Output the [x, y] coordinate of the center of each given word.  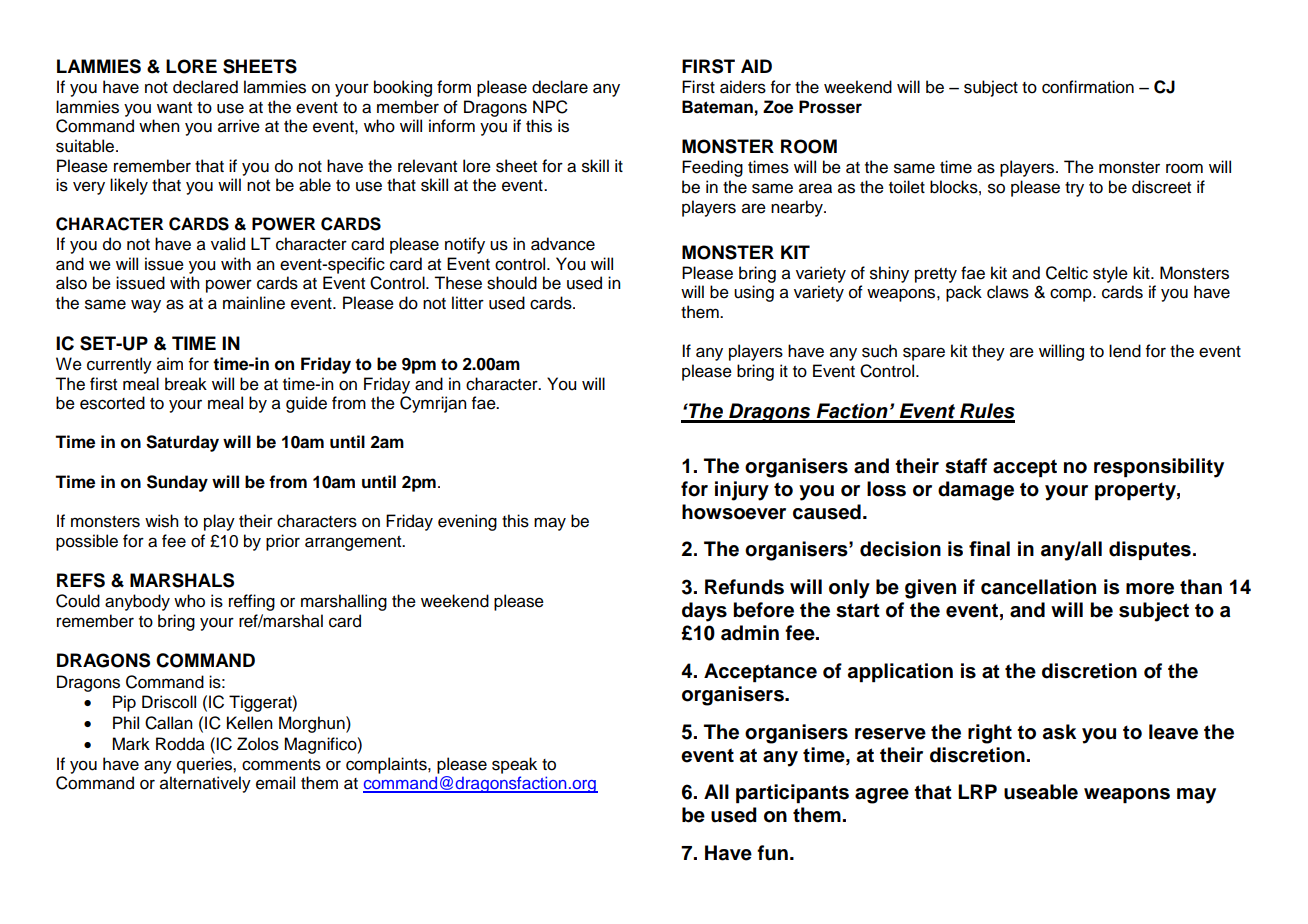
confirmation [1088, 87]
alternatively [205, 784]
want [174, 108]
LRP [977, 791]
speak [514, 765]
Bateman [717, 107]
